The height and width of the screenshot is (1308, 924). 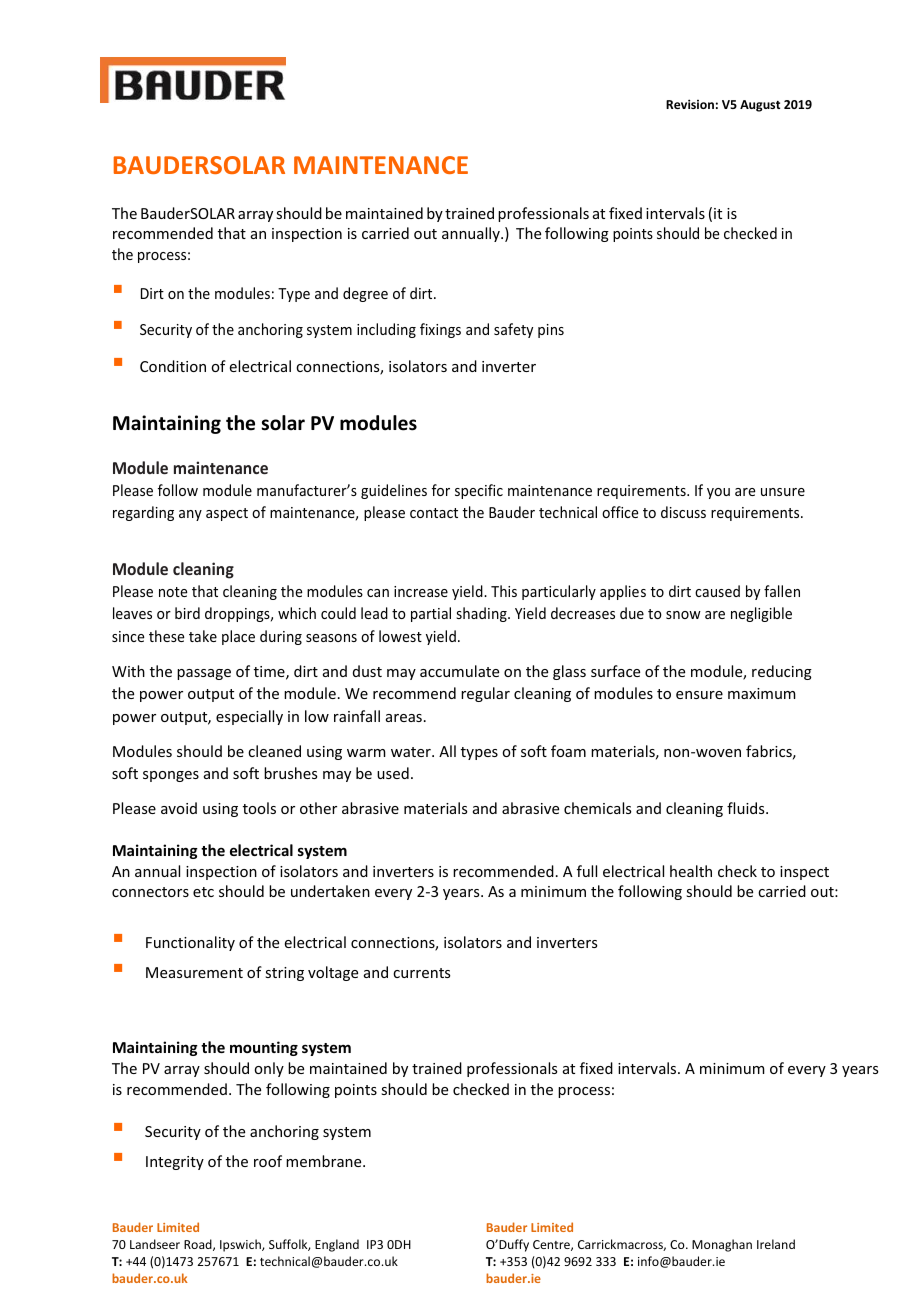 What do you see at coordinates (241, 1245) in the screenshot?
I see `Ipswich` at bounding box center [241, 1245].
